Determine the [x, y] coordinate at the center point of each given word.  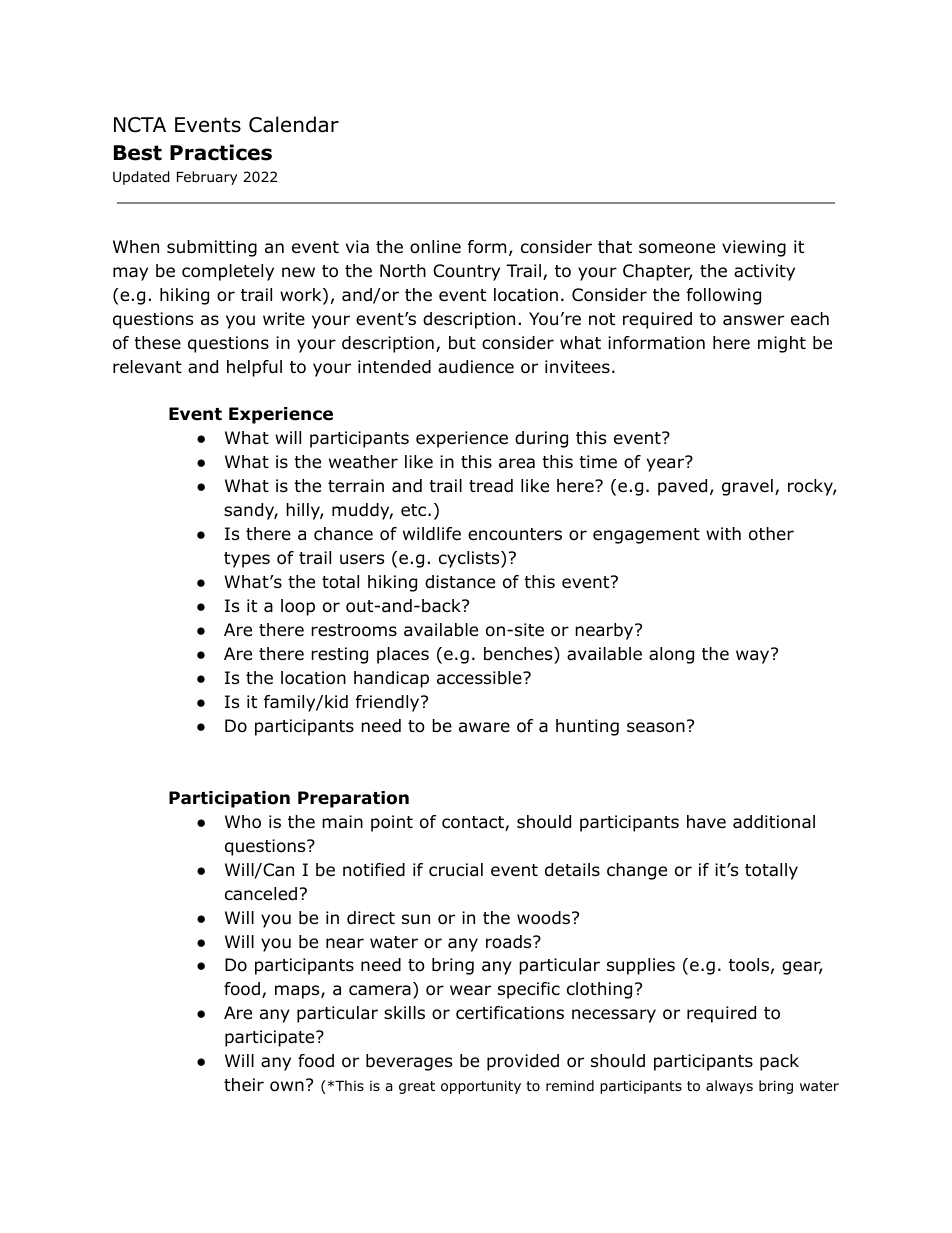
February [207, 178]
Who [243, 822]
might [782, 344]
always [729, 1087]
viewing [754, 248]
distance [460, 582]
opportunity [481, 1087]
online [435, 247]
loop [298, 607]
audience [476, 367]
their [244, 1084]
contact [474, 823]
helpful [254, 368]
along [671, 655]
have [706, 822]
